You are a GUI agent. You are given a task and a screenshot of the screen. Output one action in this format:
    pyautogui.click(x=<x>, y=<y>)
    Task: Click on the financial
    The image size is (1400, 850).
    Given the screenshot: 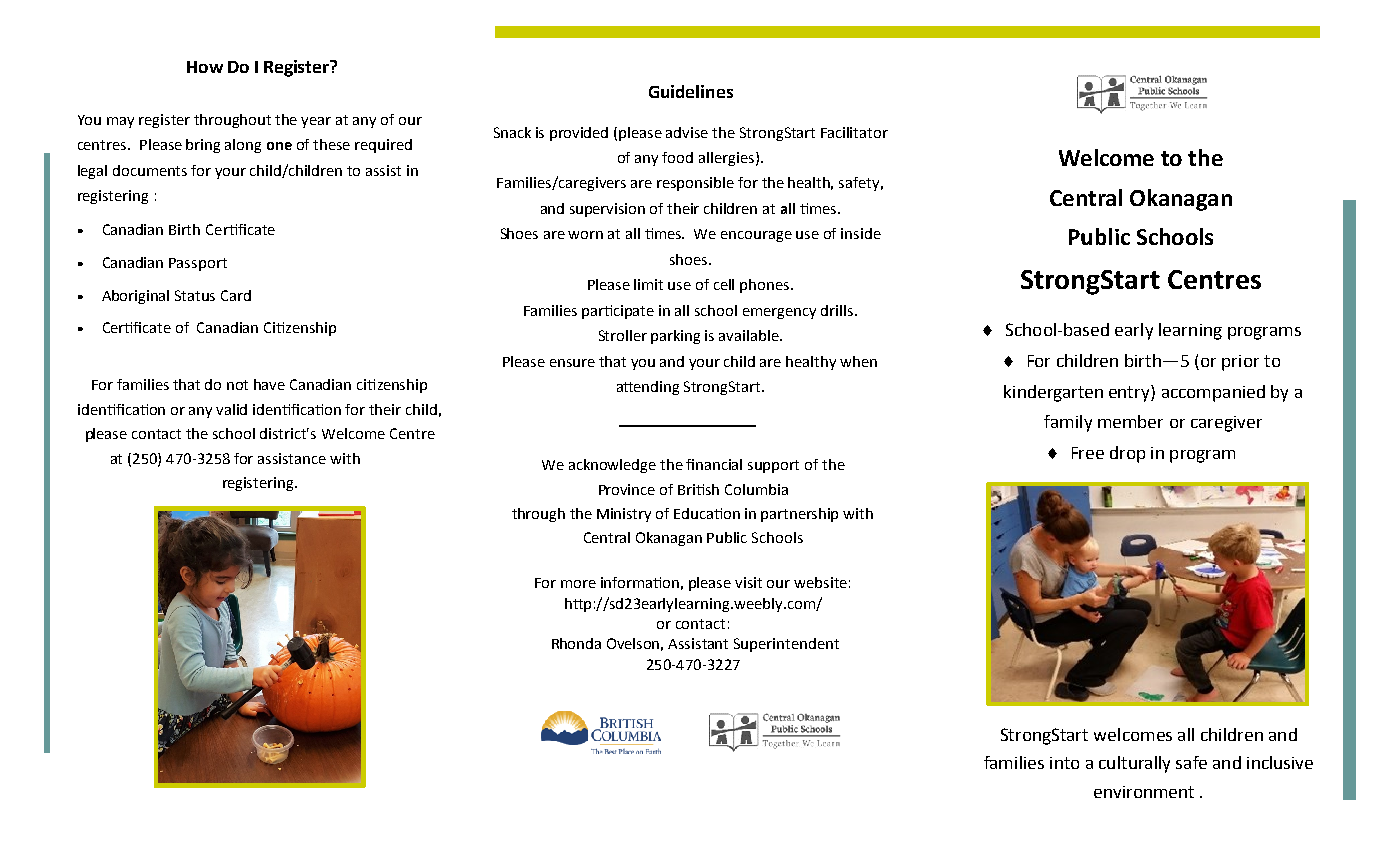 What is the action you would take?
    pyautogui.click(x=714, y=464)
